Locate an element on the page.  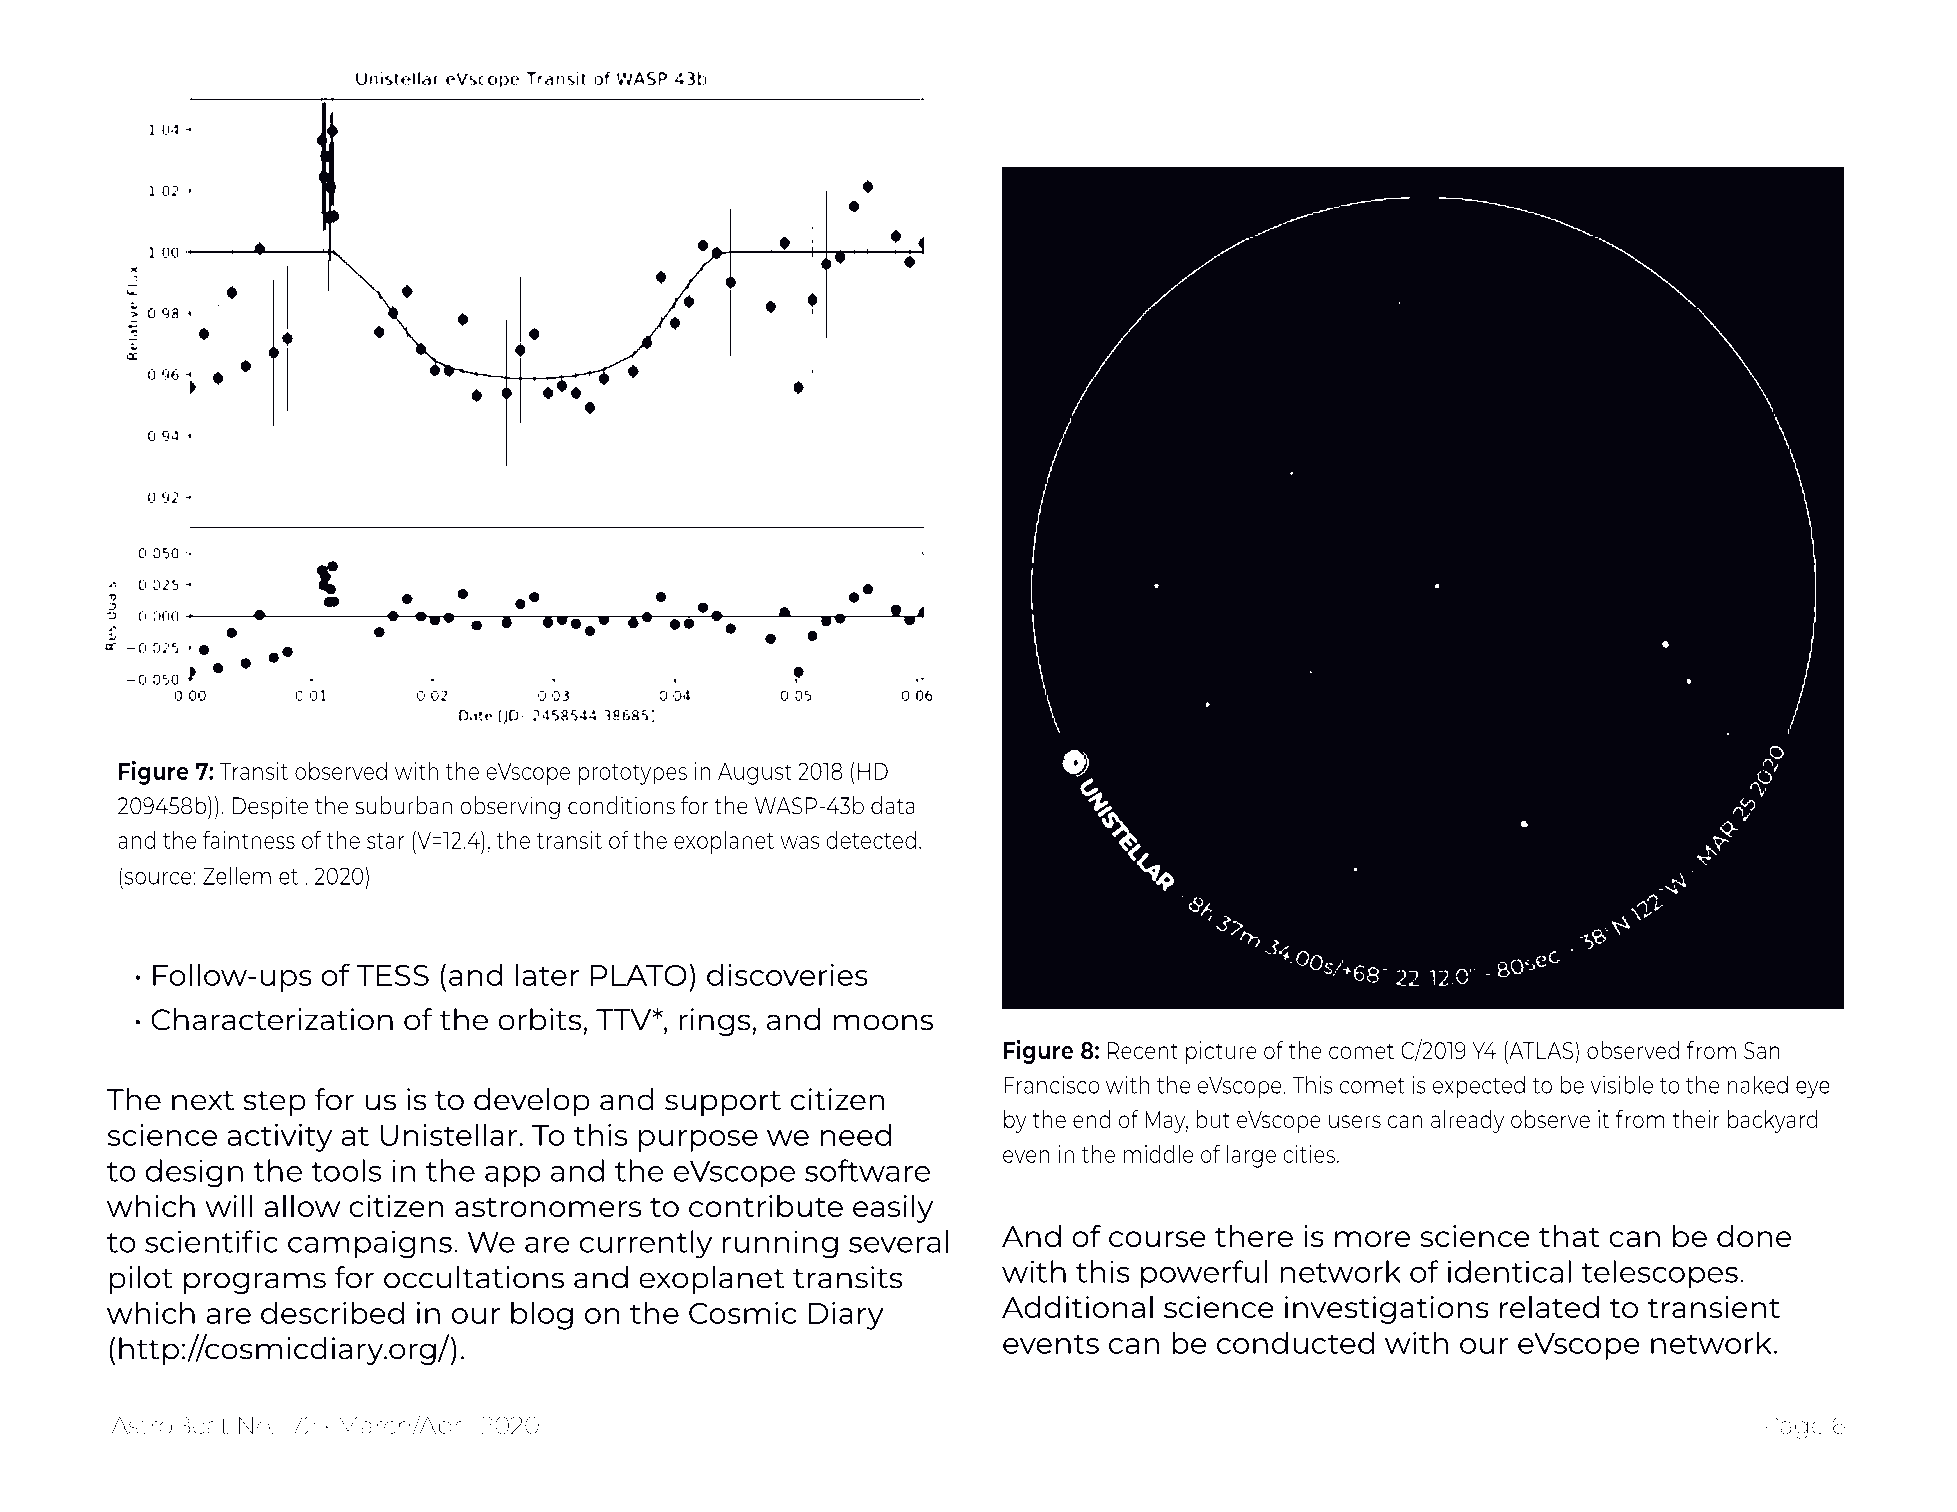
conducted is located at coordinates (1295, 1342).
